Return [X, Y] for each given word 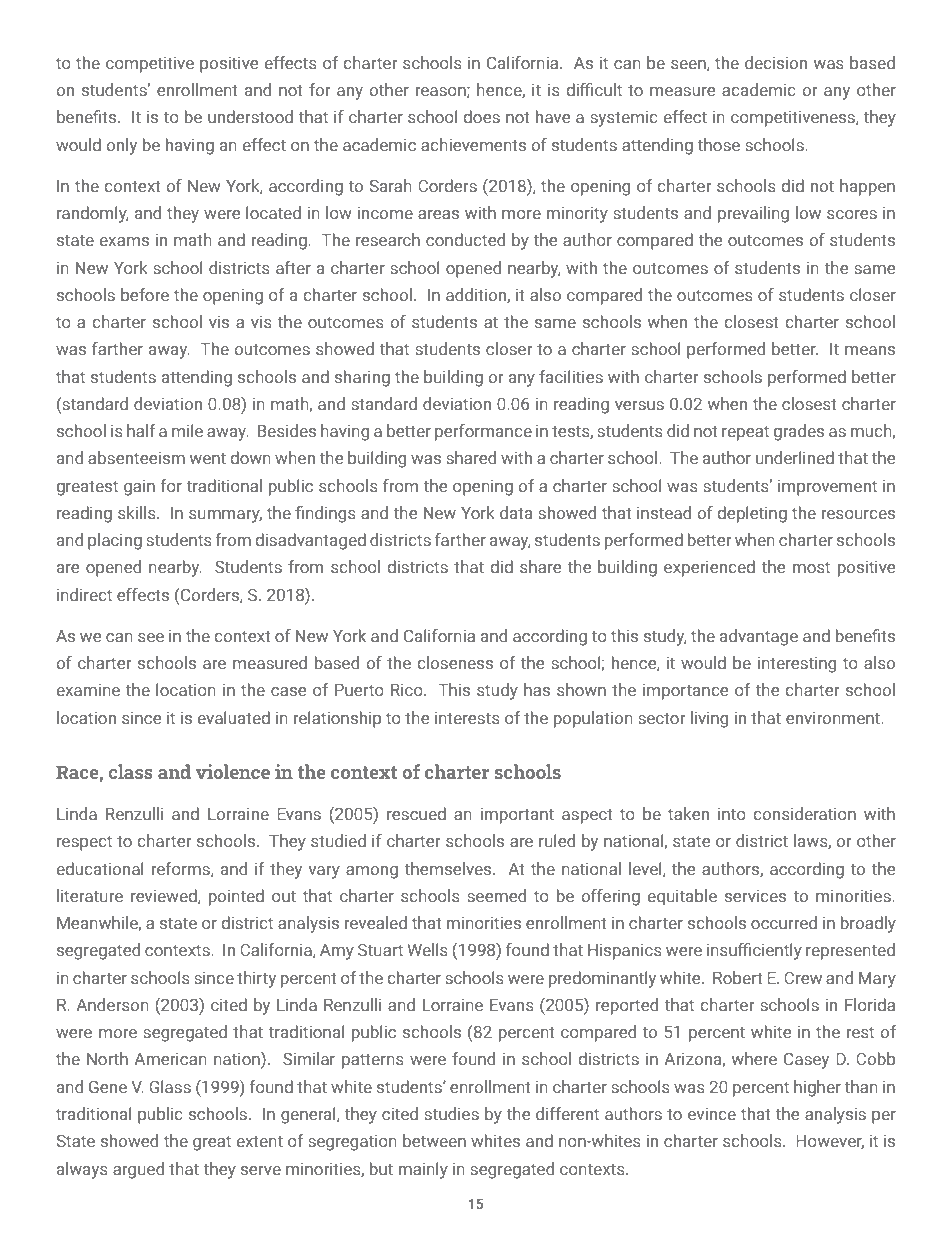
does [482, 116]
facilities [571, 376]
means [870, 350]
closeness [455, 662]
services [755, 895]
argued [138, 1170]
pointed [236, 897]
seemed [496, 895]
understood [250, 116]
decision [776, 62]
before [145, 294]
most [811, 567]
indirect [84, 594]
